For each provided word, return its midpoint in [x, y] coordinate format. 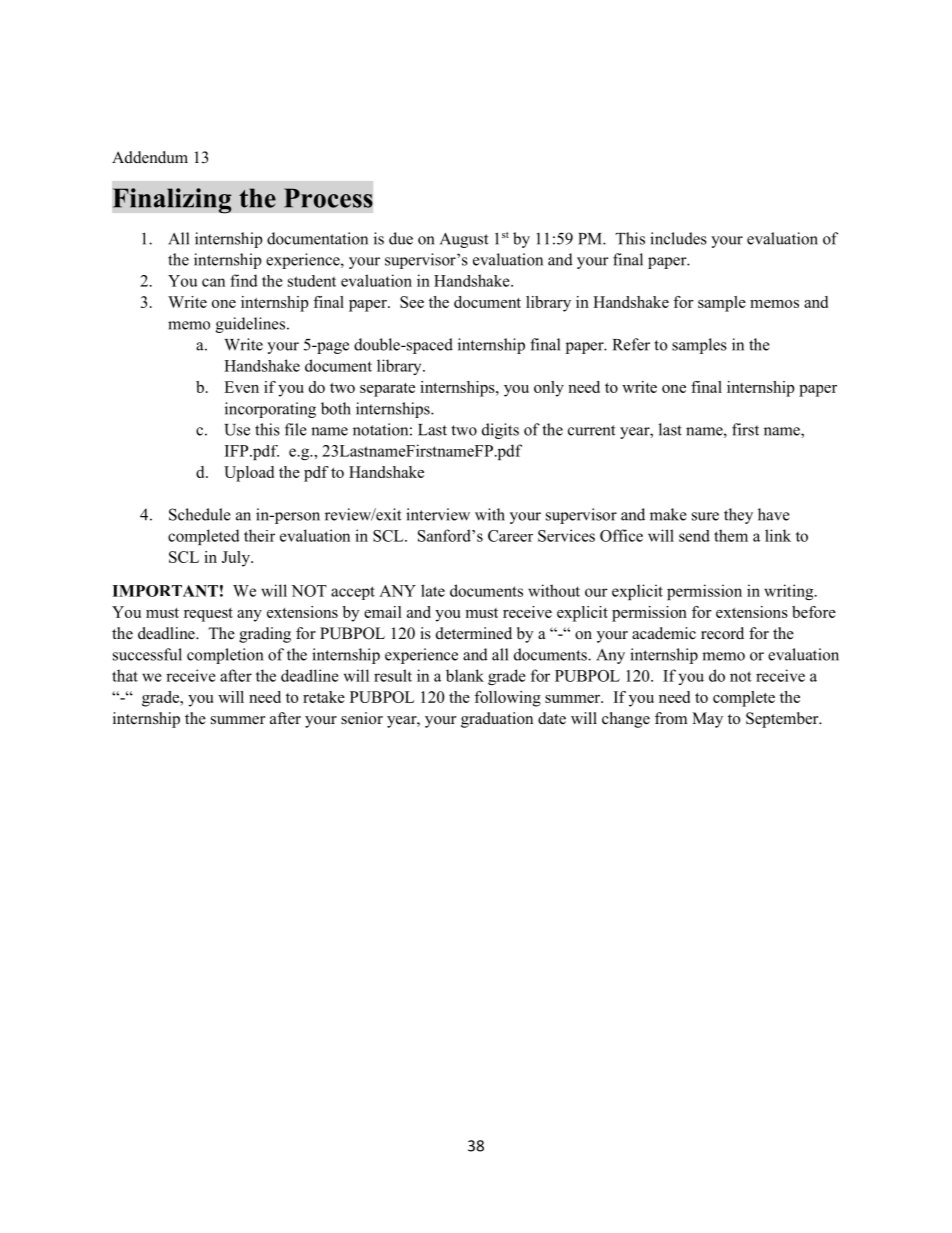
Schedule [200, 514]
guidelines [250, 325]
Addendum [150, 157]
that [125, 675]
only [549, 389]
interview [438, 514]
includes [678, 238]
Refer [631, 344]
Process [328, 198]
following [507, 699]
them [731, 535]
